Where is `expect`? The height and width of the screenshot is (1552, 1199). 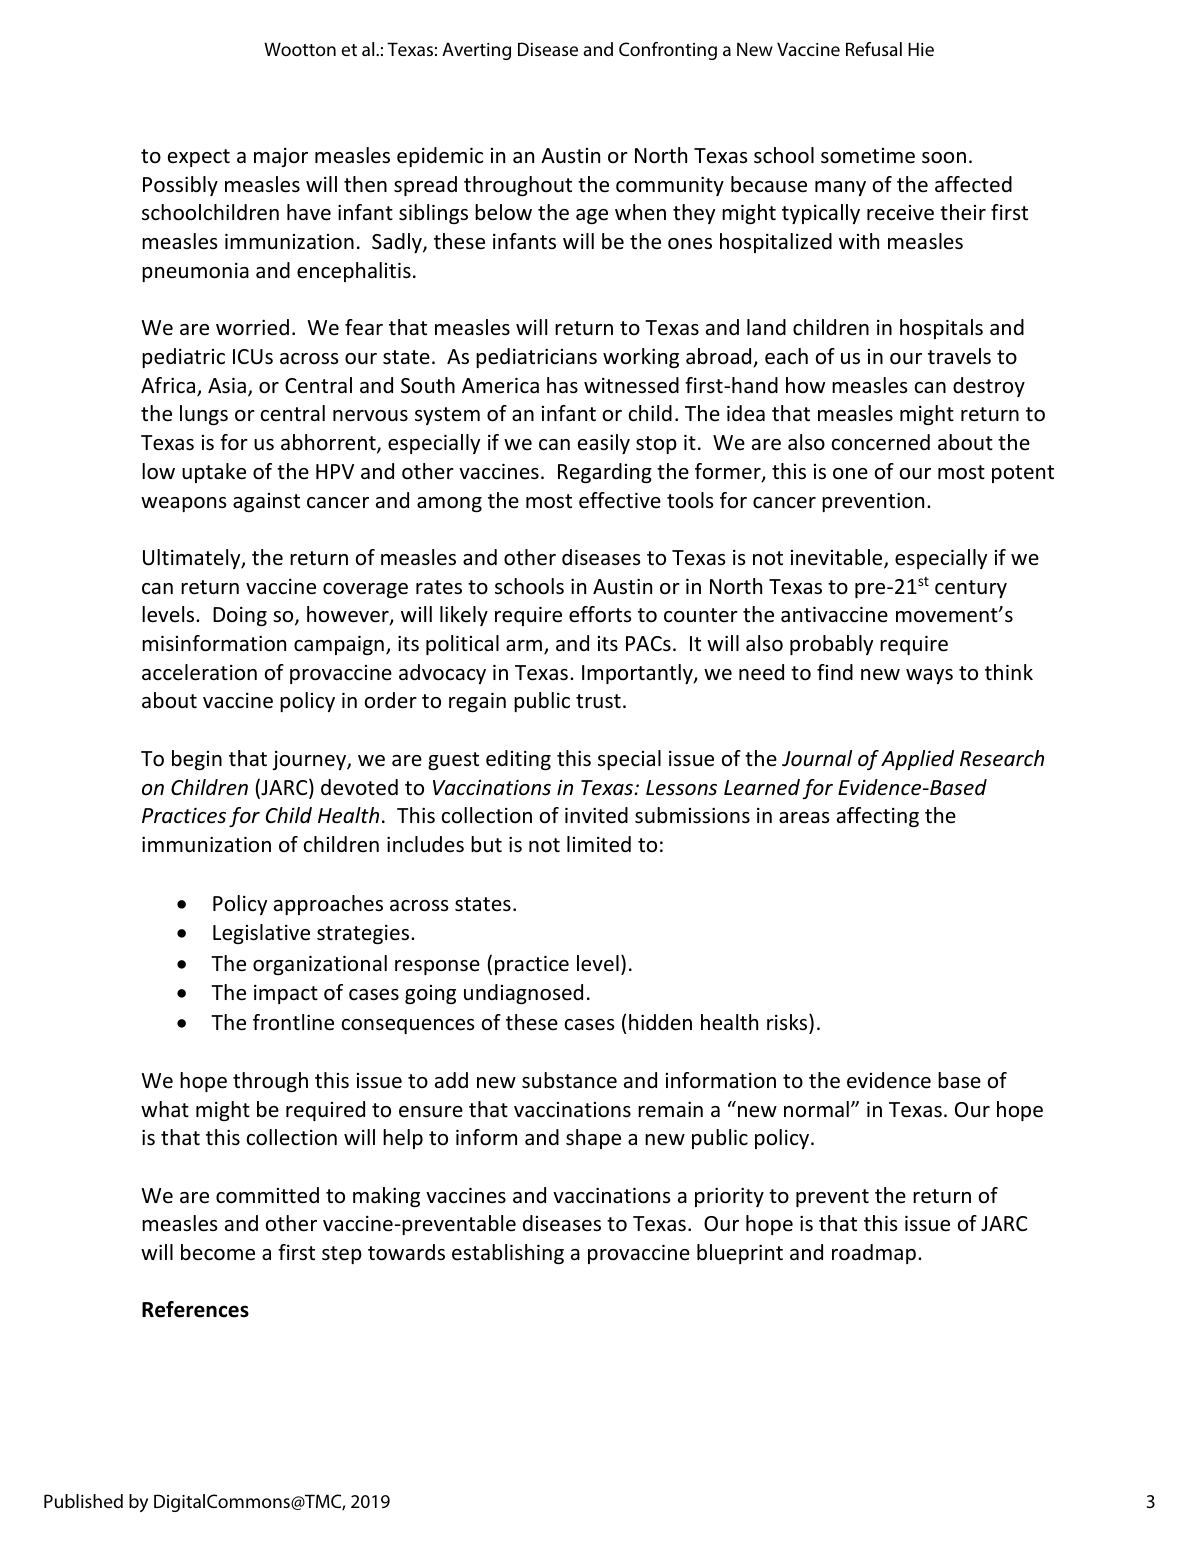 expect is located at coordinates (199, 158).
